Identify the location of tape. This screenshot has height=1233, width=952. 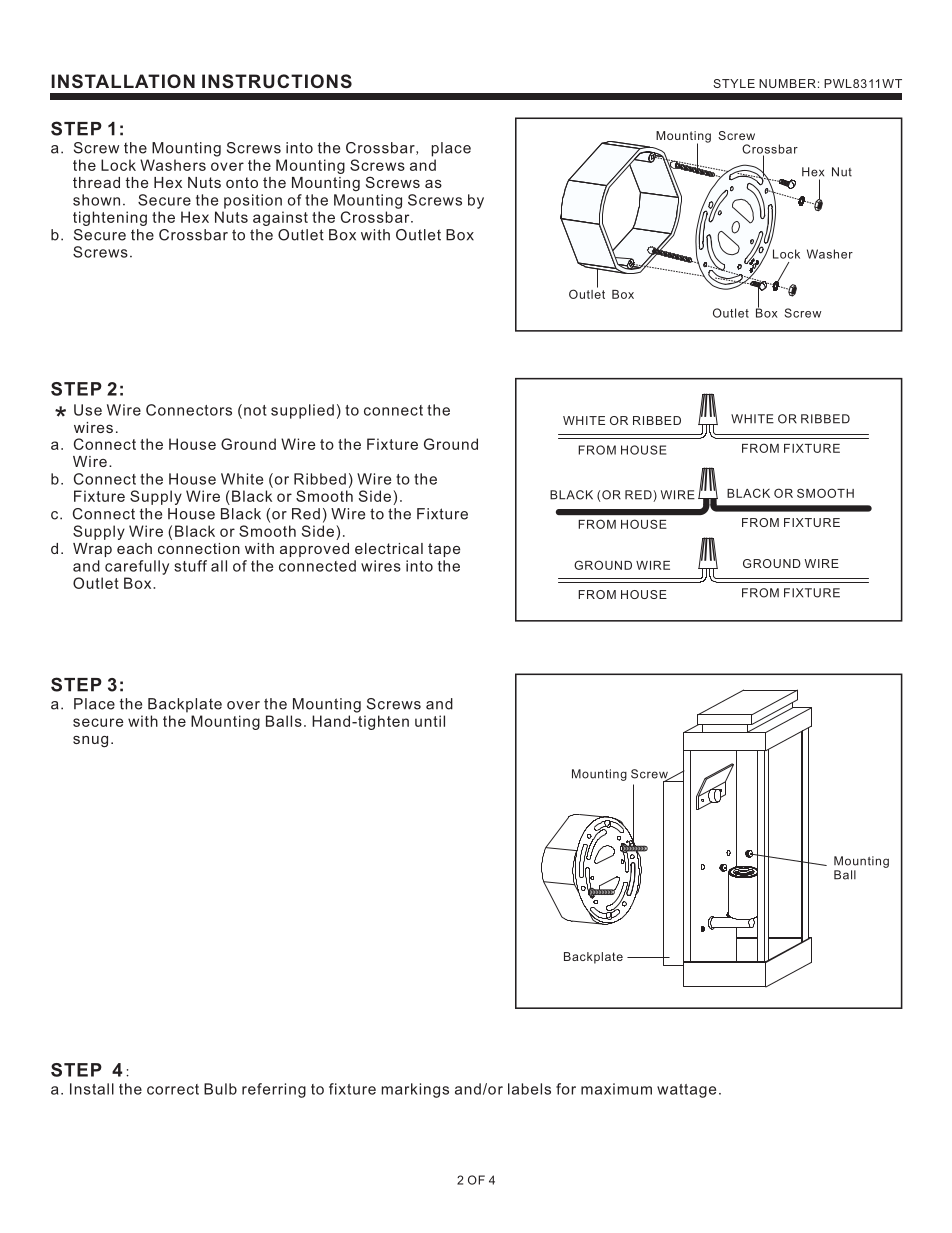
(444, 550).
